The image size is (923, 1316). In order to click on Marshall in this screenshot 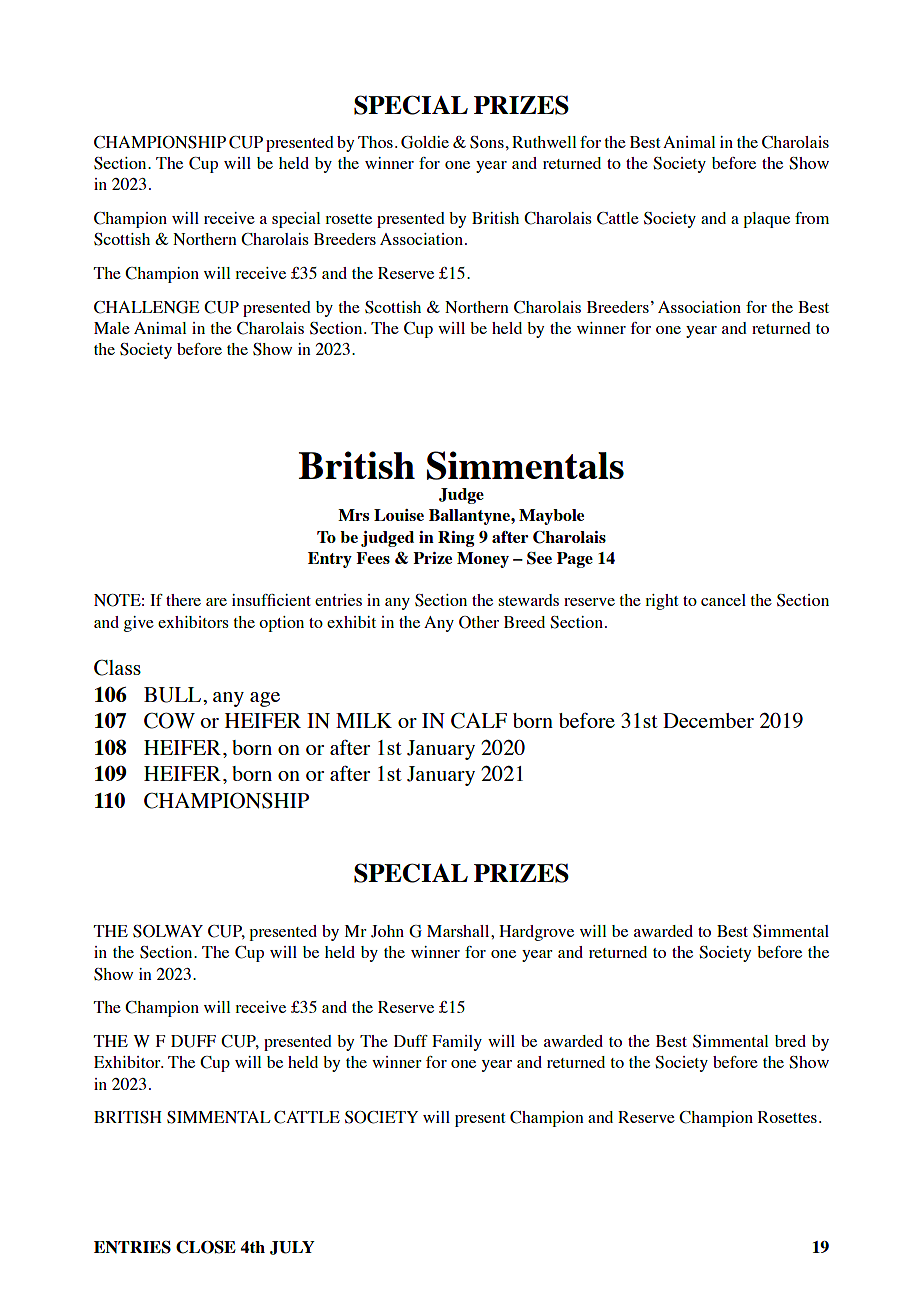, I will do `click(459, 931)`.
